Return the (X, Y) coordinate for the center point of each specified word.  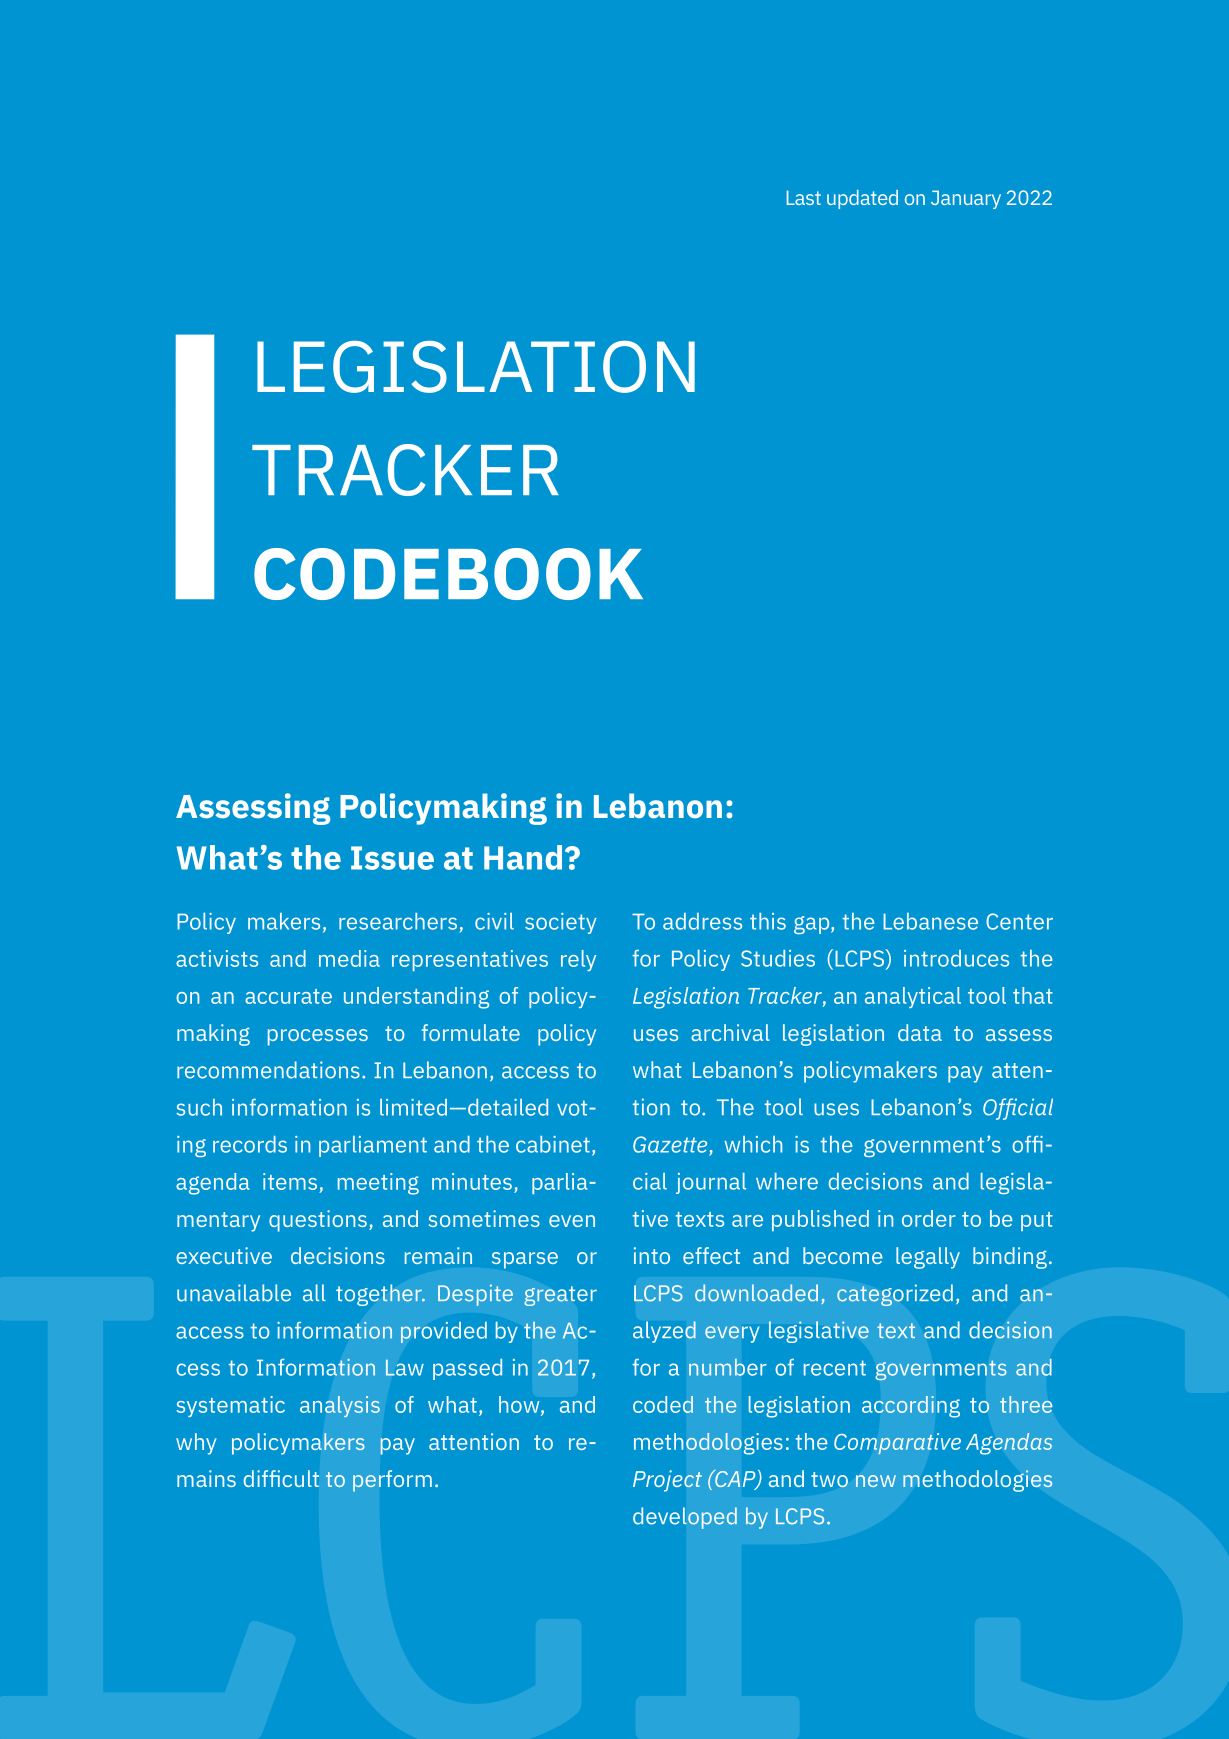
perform (392, 1481)
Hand (523, 857)
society (561, 923)
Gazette (670, 1144)
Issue (392, 858)
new (876, 1481)
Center (1019, 921)
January (966, 199)
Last (804, 197)
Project (667, 1481)
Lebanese (930, 921)
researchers (398, 921)
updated (862, 199)
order (929, 1218)
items (290, 1181)
